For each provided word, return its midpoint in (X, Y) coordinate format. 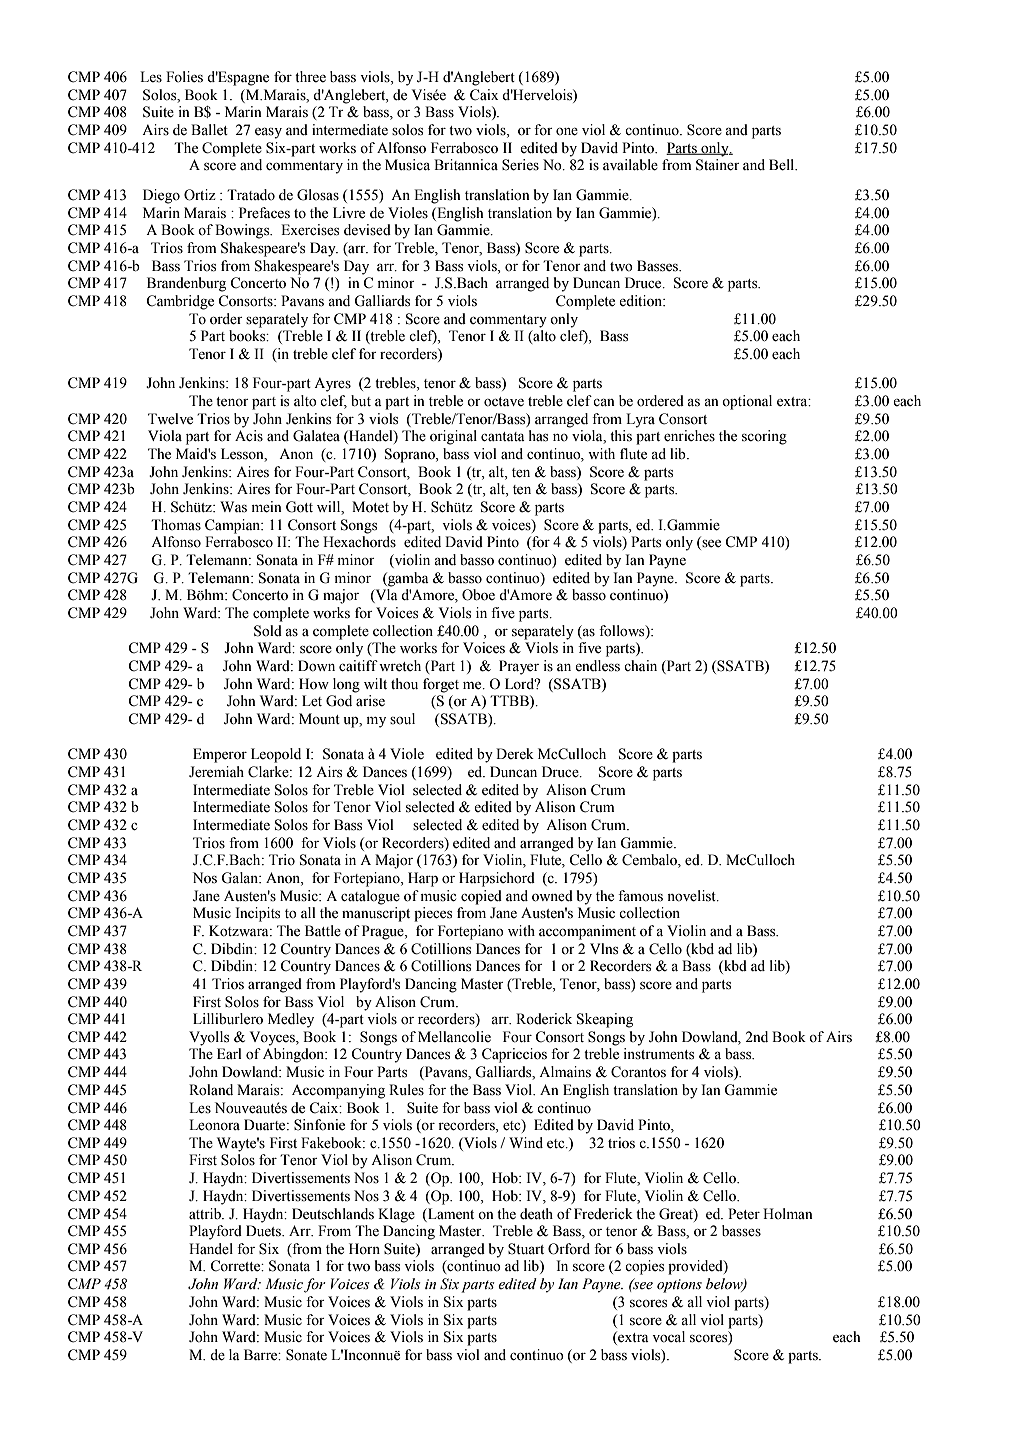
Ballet (209, 130)
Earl (229, 1053)
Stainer (718, 165)
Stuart (526, 1249)
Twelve (170, 419)
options (679, 1286)
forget (441, 685)
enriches (689, 436)
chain (640, 665)
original (453, 437)
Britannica (466, 164)
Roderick (544, 1019)
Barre (262, 1355)
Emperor (220, 755)
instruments (659, 1054)
